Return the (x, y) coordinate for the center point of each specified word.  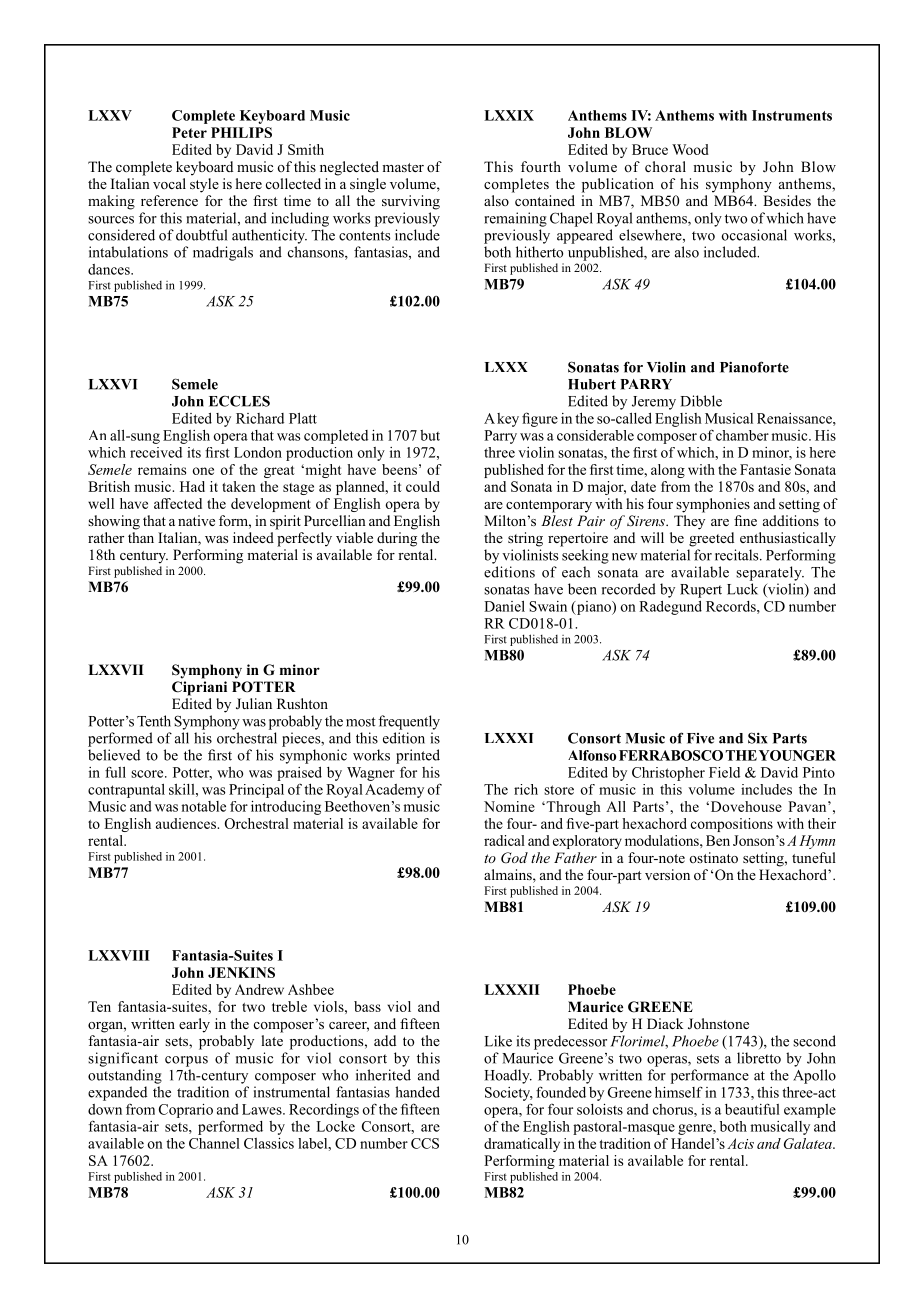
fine (745, 520)
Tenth (154, 721)
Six (757, 738)
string (525, 539)
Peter (189, 132)
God (514, 858)
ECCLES (239, 401)
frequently (409, 722)
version (667, 874)
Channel (214, 1143)
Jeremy (654, 403)
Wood (690, 149)
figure (540, 419)
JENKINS (241, 972)
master (403, 167)
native (196, 520)
